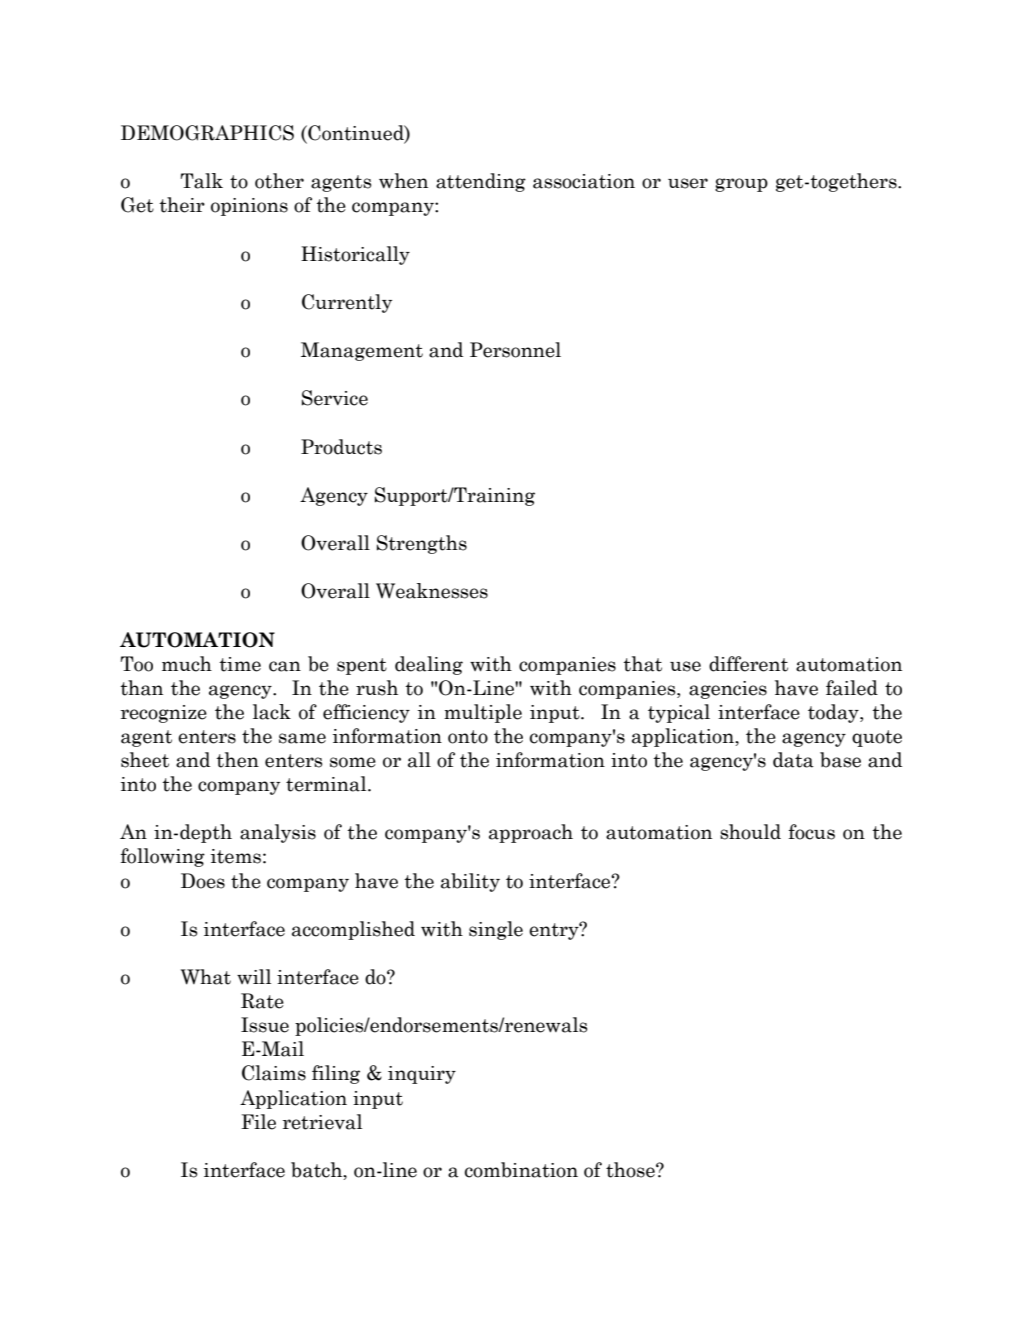 This screenshot has width=1023, height=1324. What do you see at coordinates (748, 664) in the screenshot?
I see `different` at bounding box center [748, 664].
